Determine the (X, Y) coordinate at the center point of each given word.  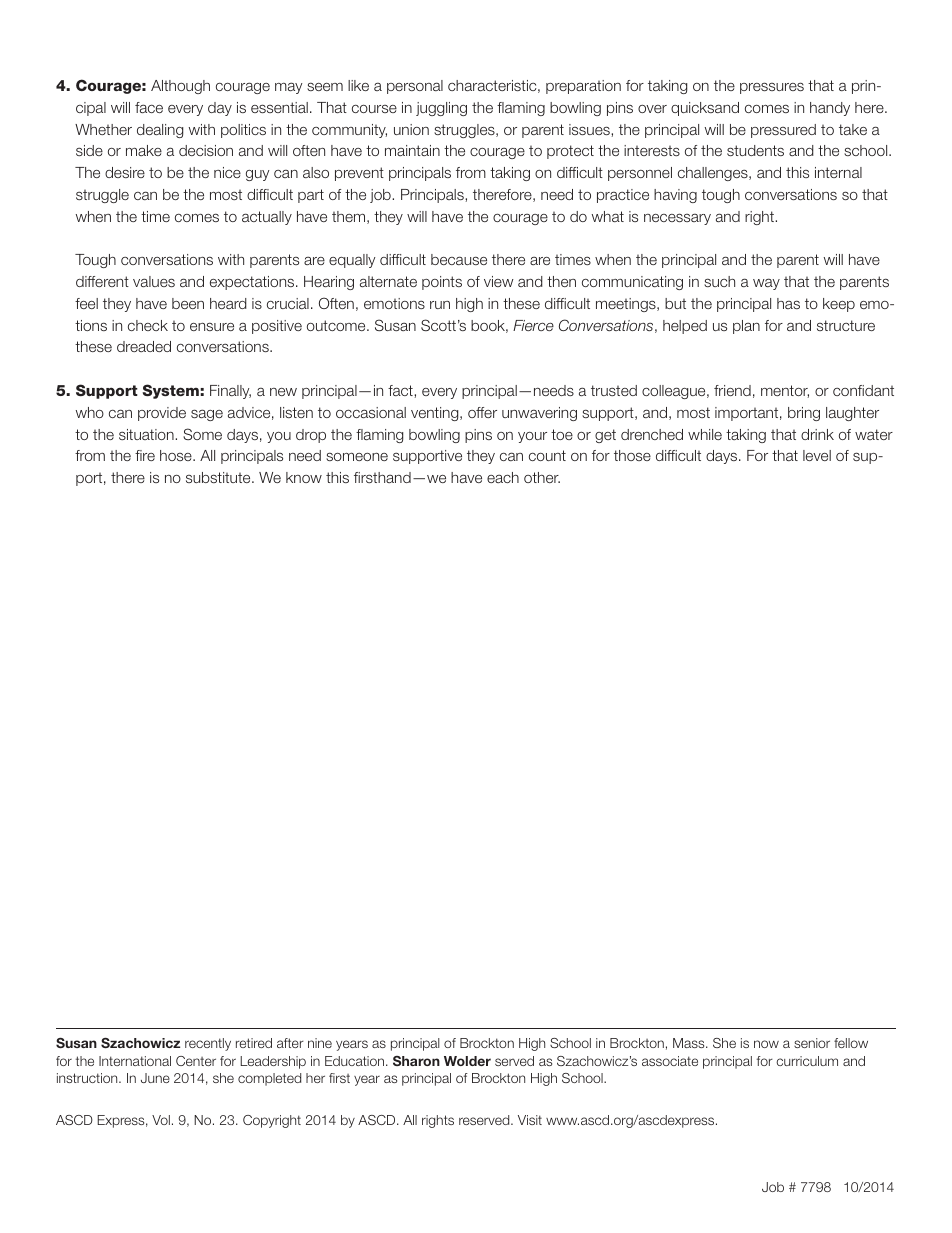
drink (817, 434)
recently (208, 1044)
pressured (783, 131)
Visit (530, 1120)
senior (812, 1043)
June (155, 1078)
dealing (160, 131)
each (503, 477)
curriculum (807, 1061)
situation (147, 434)
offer (482, 412)
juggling (441, 109)
